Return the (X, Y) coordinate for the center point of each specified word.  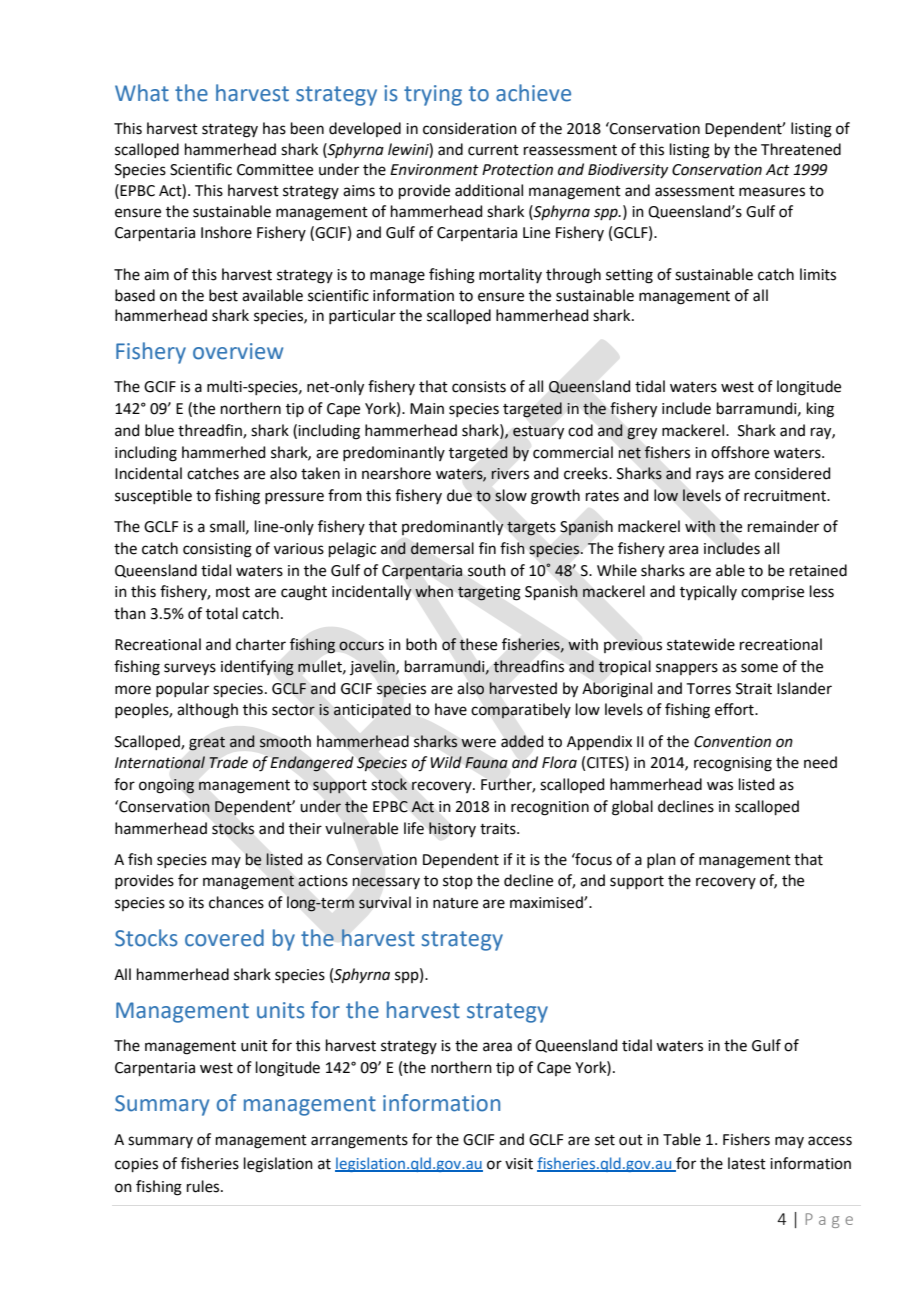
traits (499, 829)
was (720, 786)
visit (519, 1164)
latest (747, 1163)
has (274, 128)
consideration (470, 128)
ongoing (167, 786)
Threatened (801, 149)
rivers (510, 474)
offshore (740, 452)
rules (204, 1186)
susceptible (153, 496)
